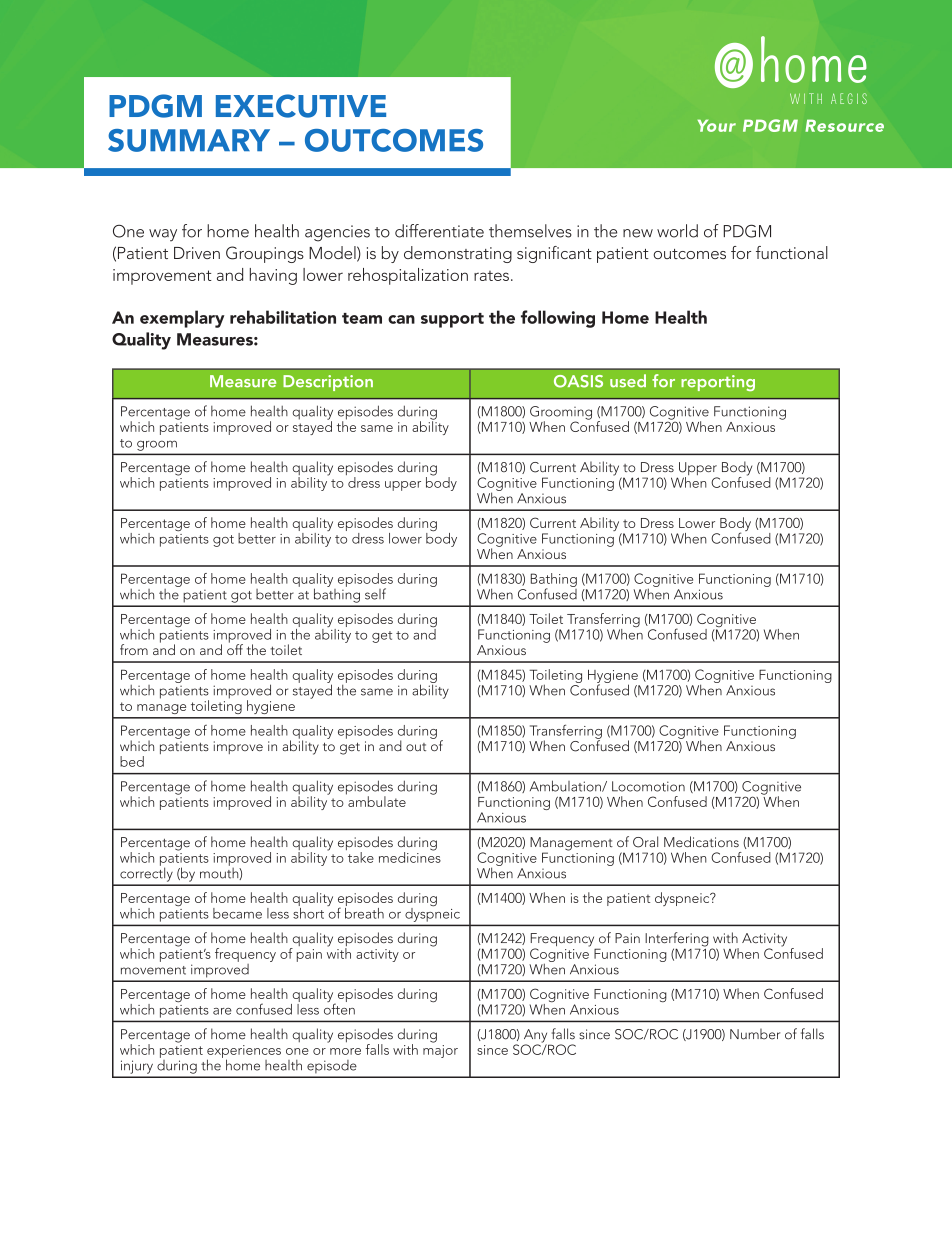 This screenshot has height=1233, width=952. Describe the element at coordinates (677, 231) in the screenshot. I see `world` at that location.
